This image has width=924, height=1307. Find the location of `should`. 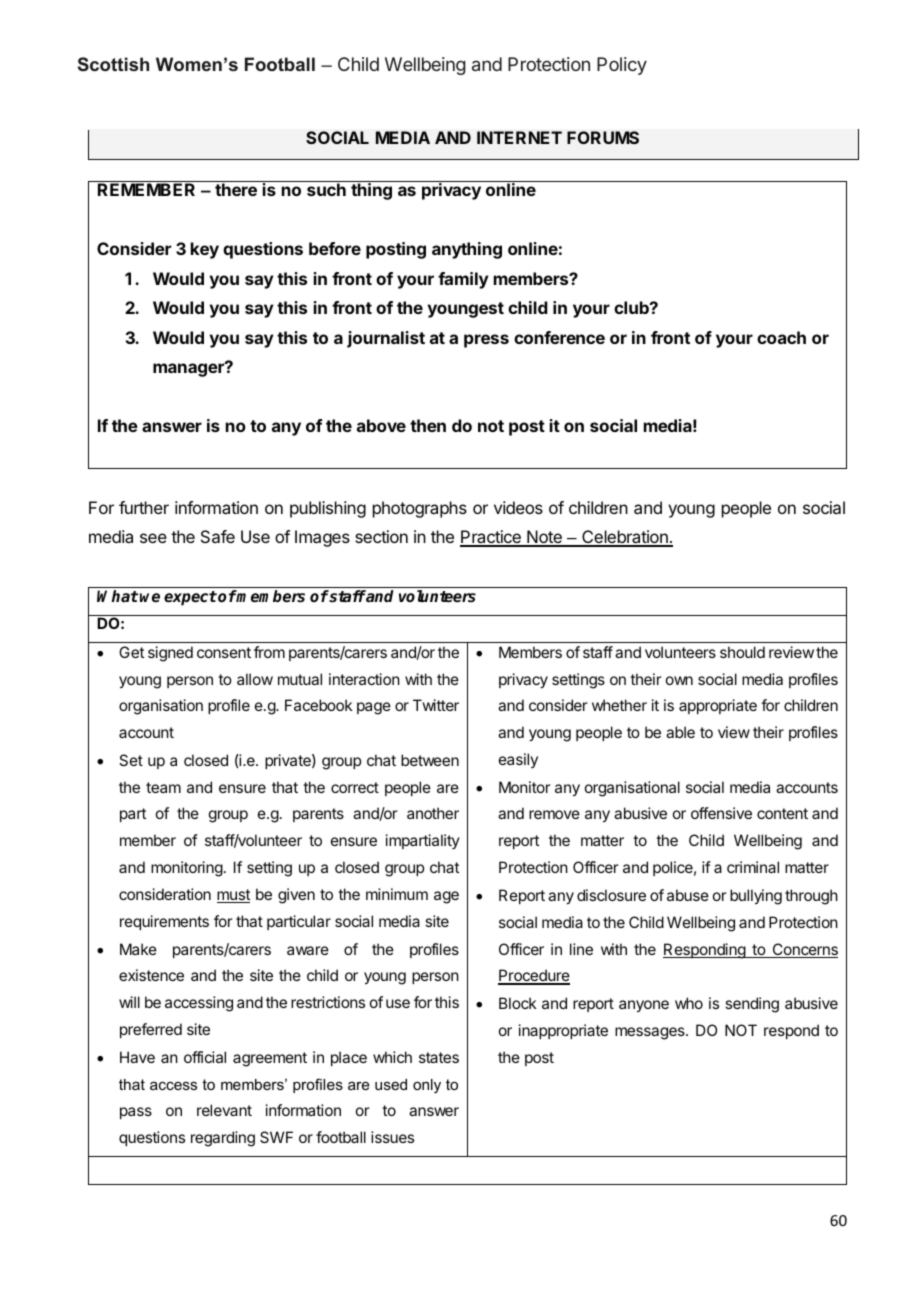

should is located at coordinates (742, 652).
